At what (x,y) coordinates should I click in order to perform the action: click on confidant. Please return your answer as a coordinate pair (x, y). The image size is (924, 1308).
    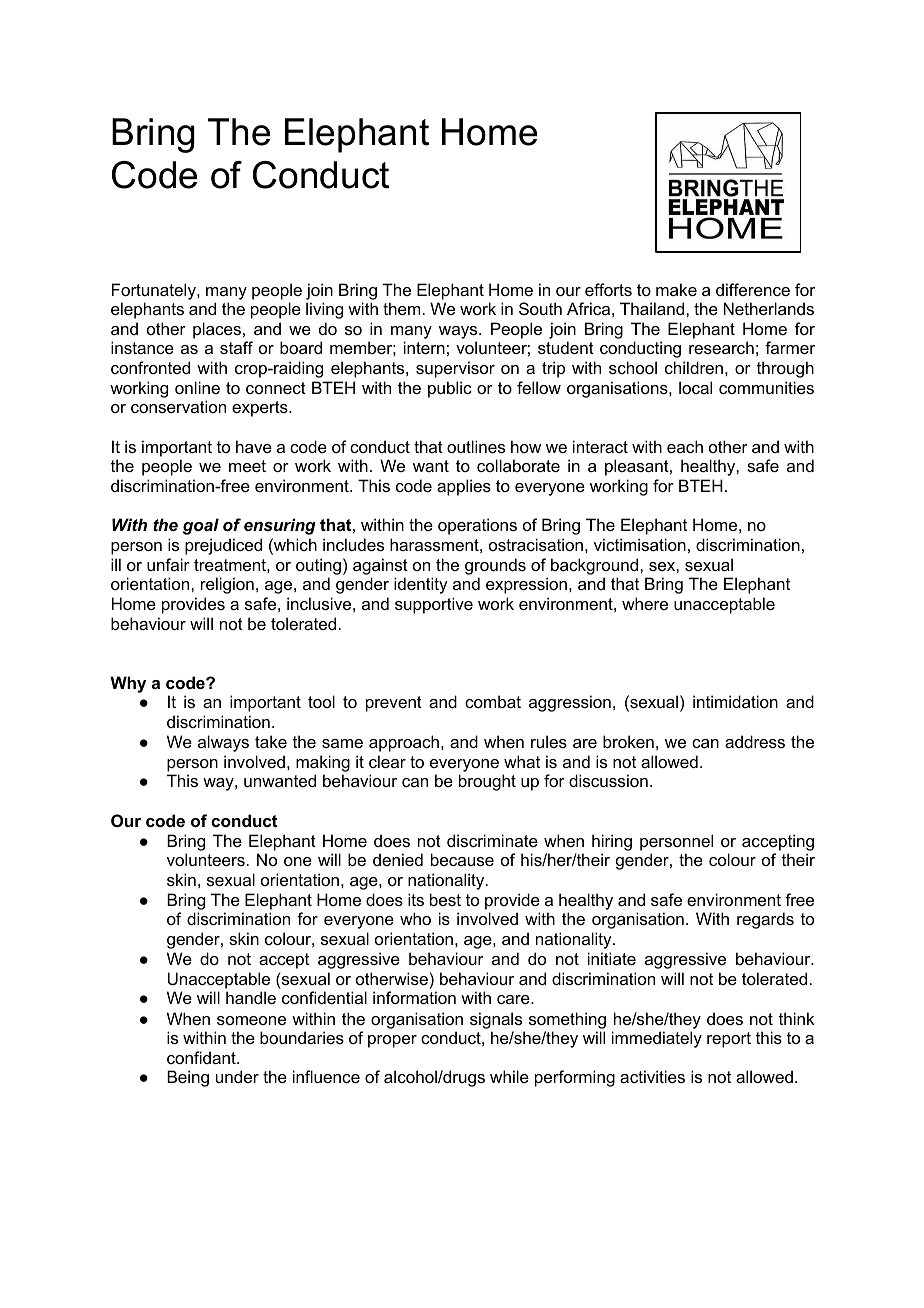
    Looking at the image, I should click on (202, 1057).
